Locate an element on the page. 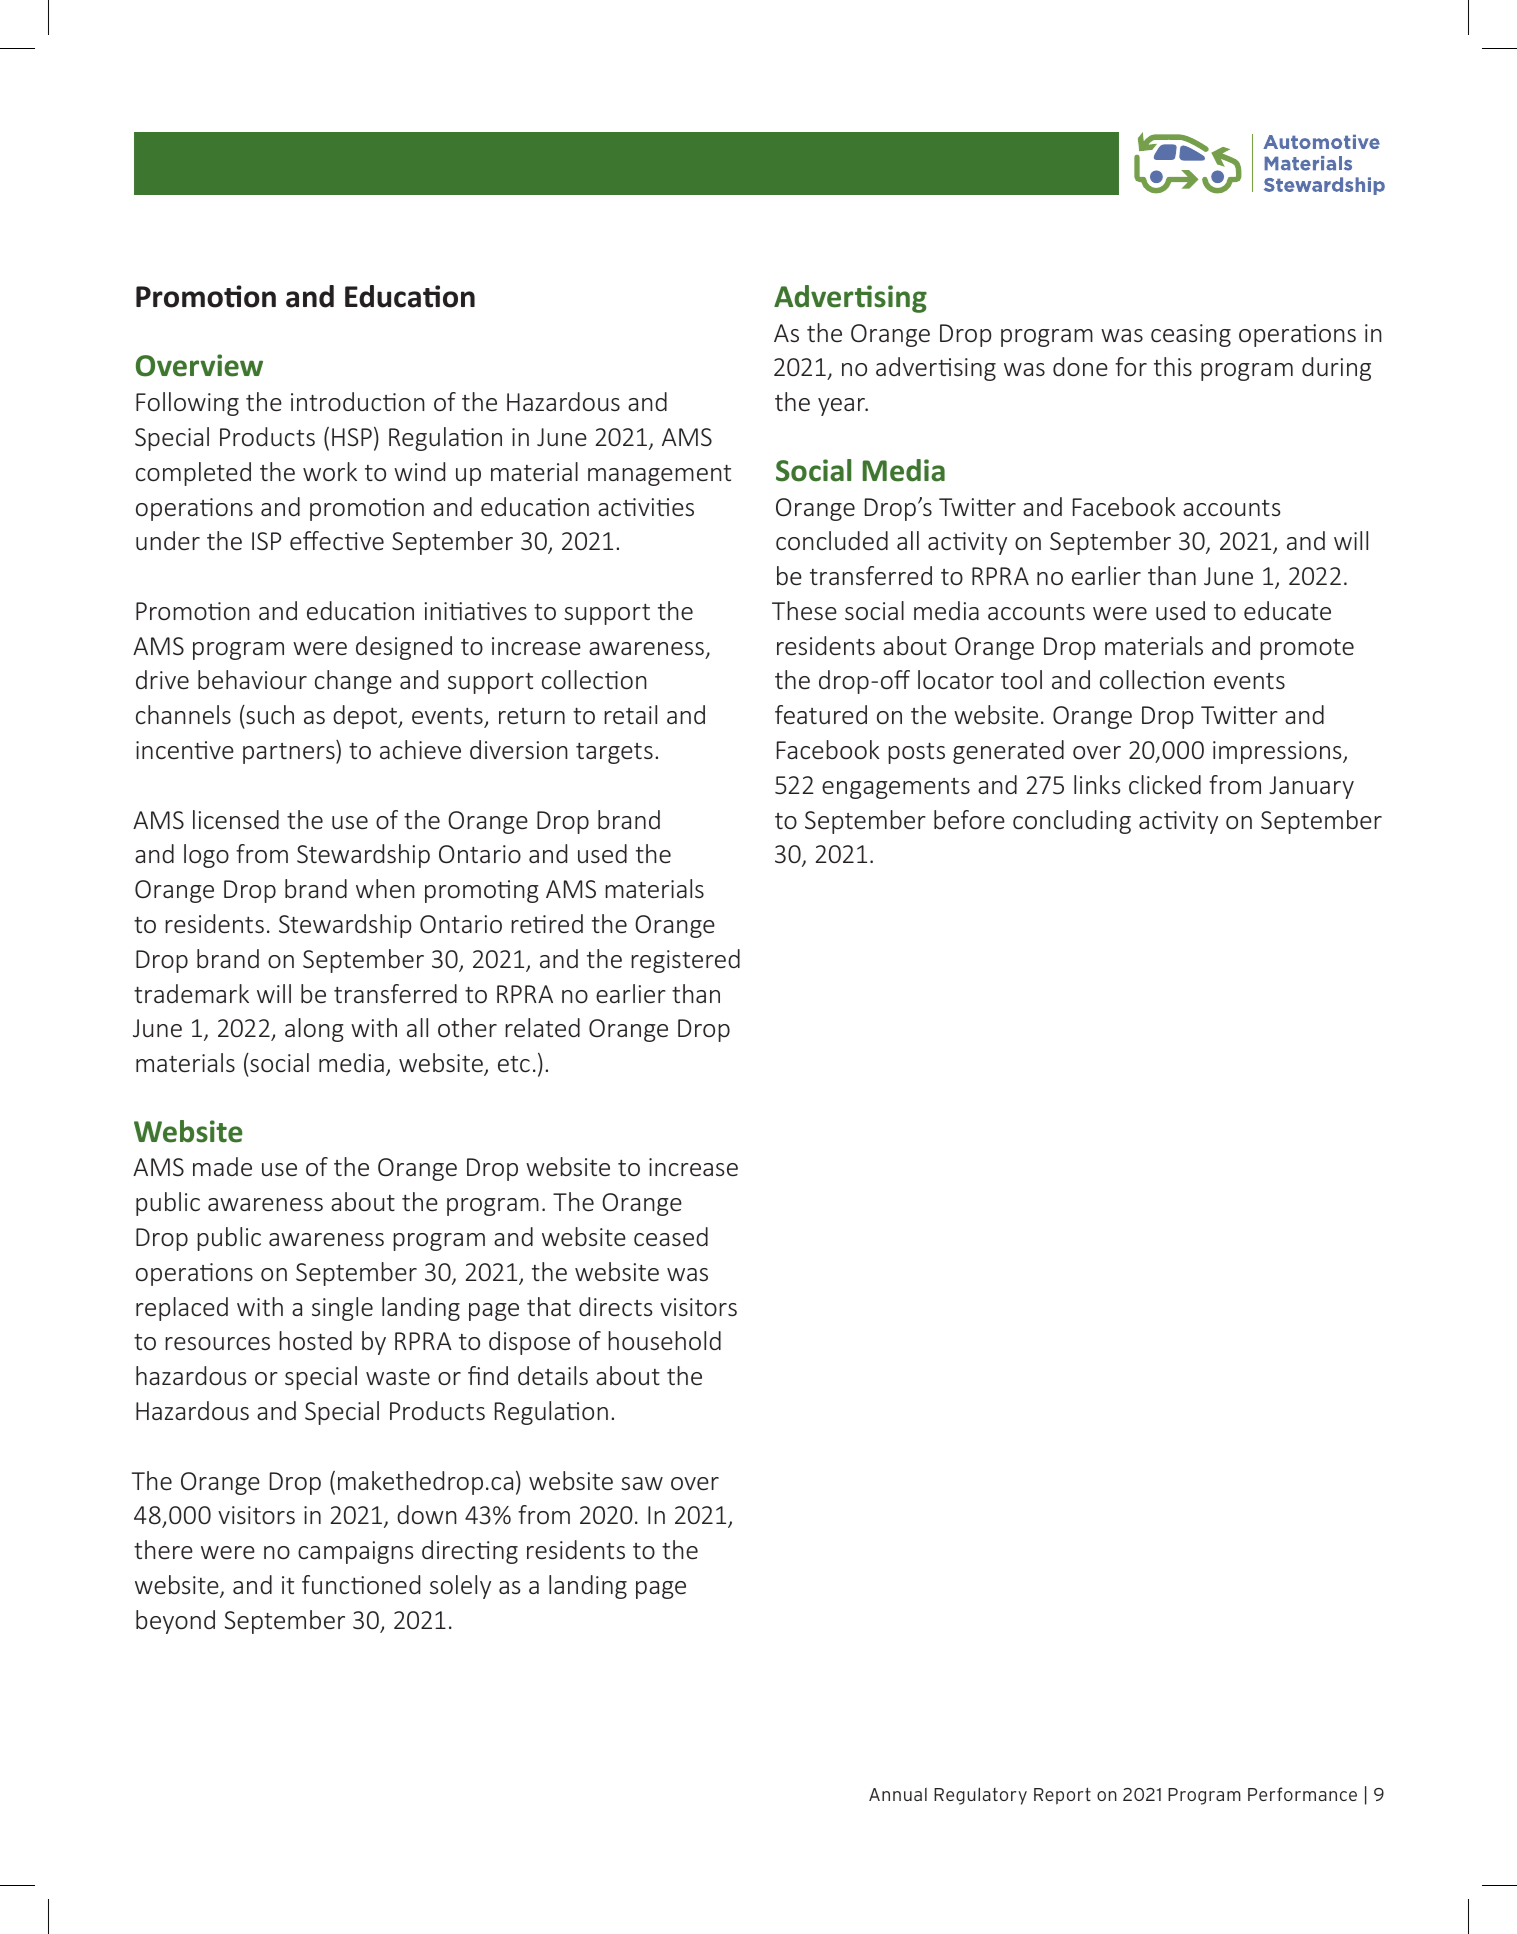 The height and width of the document is (1934, 1517). ceased is located at coordinates (671, 1236).
